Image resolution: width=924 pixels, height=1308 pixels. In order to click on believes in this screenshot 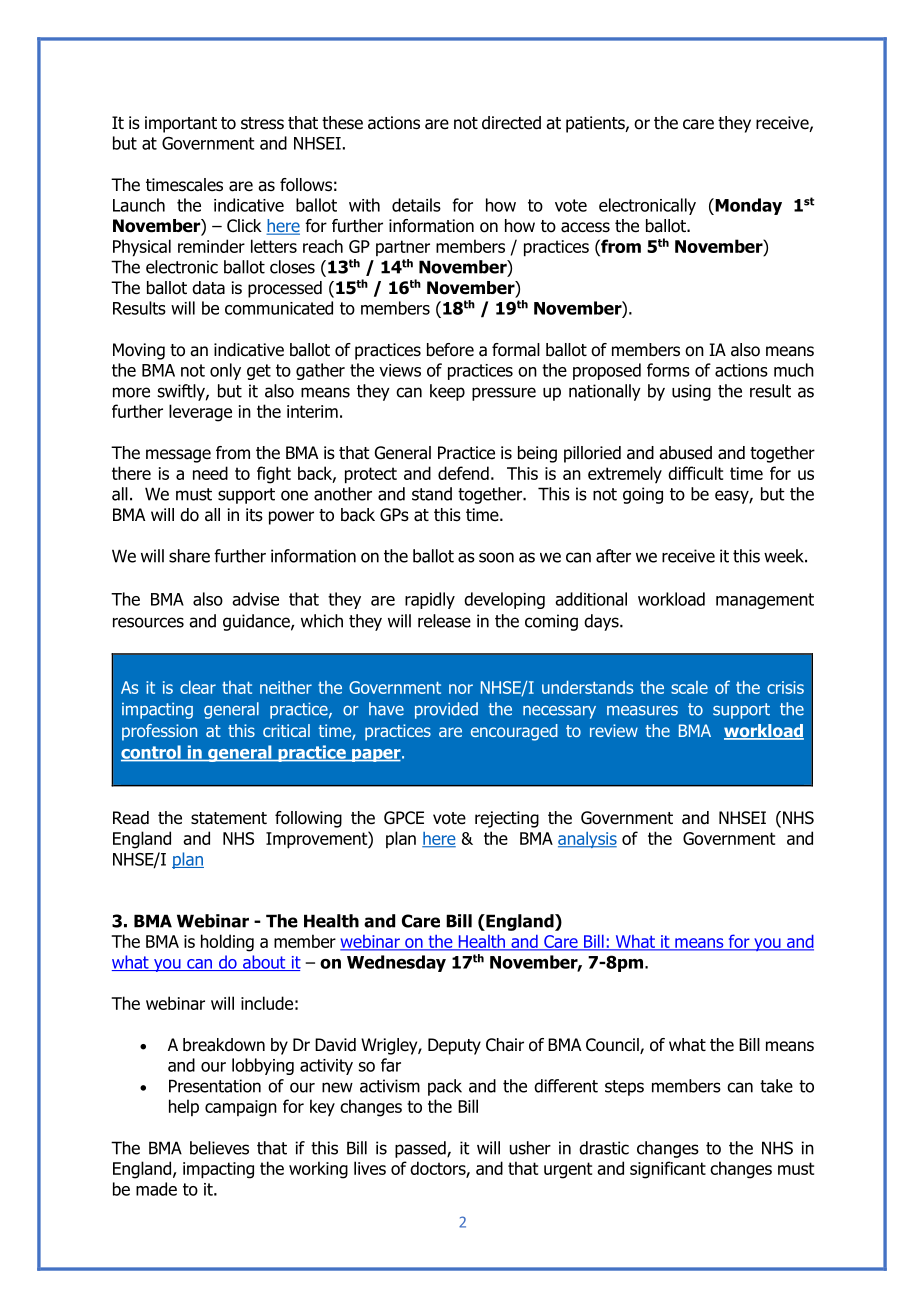, I will do `click(219, 1148)`.
